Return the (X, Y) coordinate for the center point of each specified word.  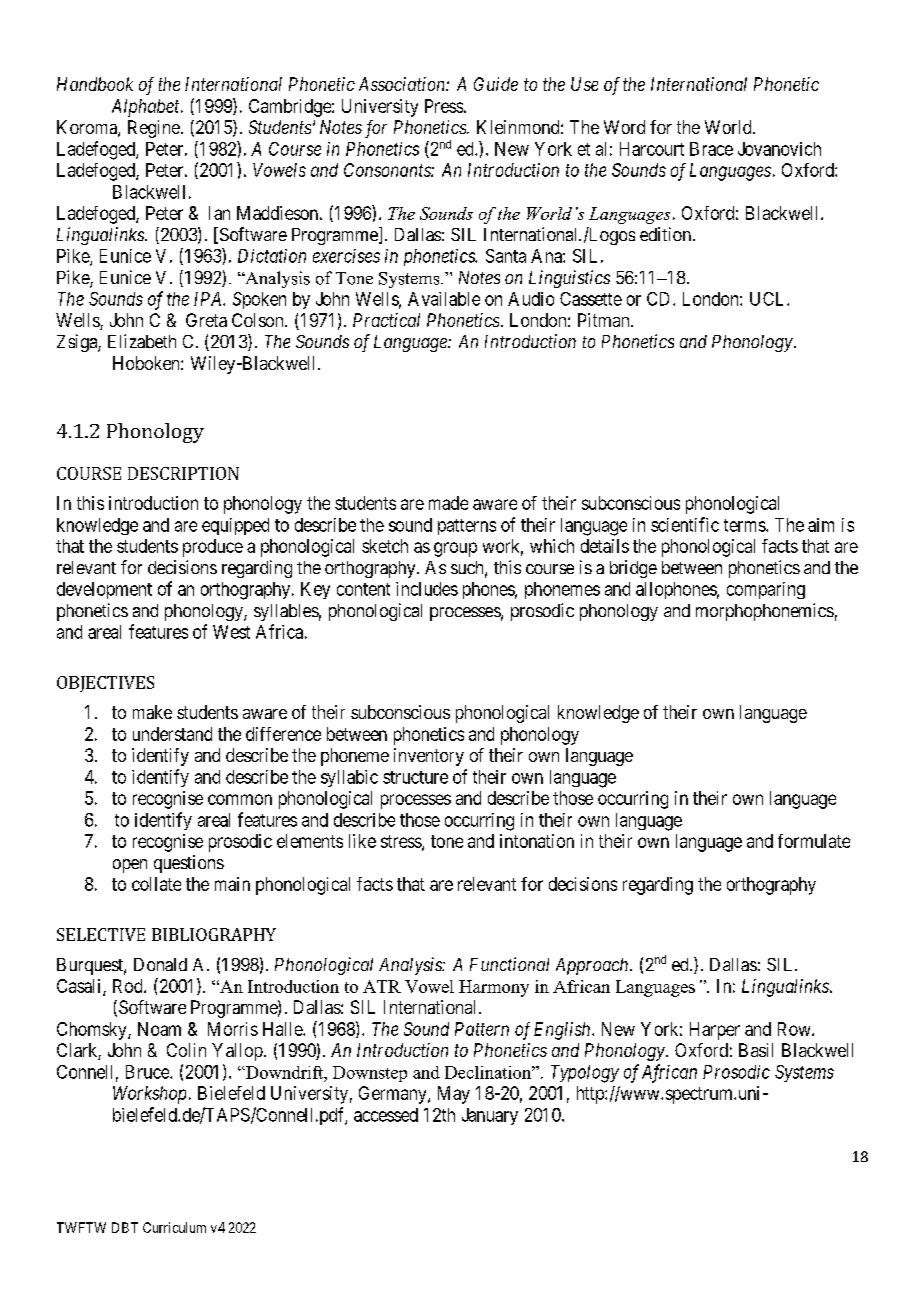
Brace (711, 149)
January (490, 1116)
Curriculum (174, 1227)
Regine (154, 129)
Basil (756, 1050)
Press (444, 106)
